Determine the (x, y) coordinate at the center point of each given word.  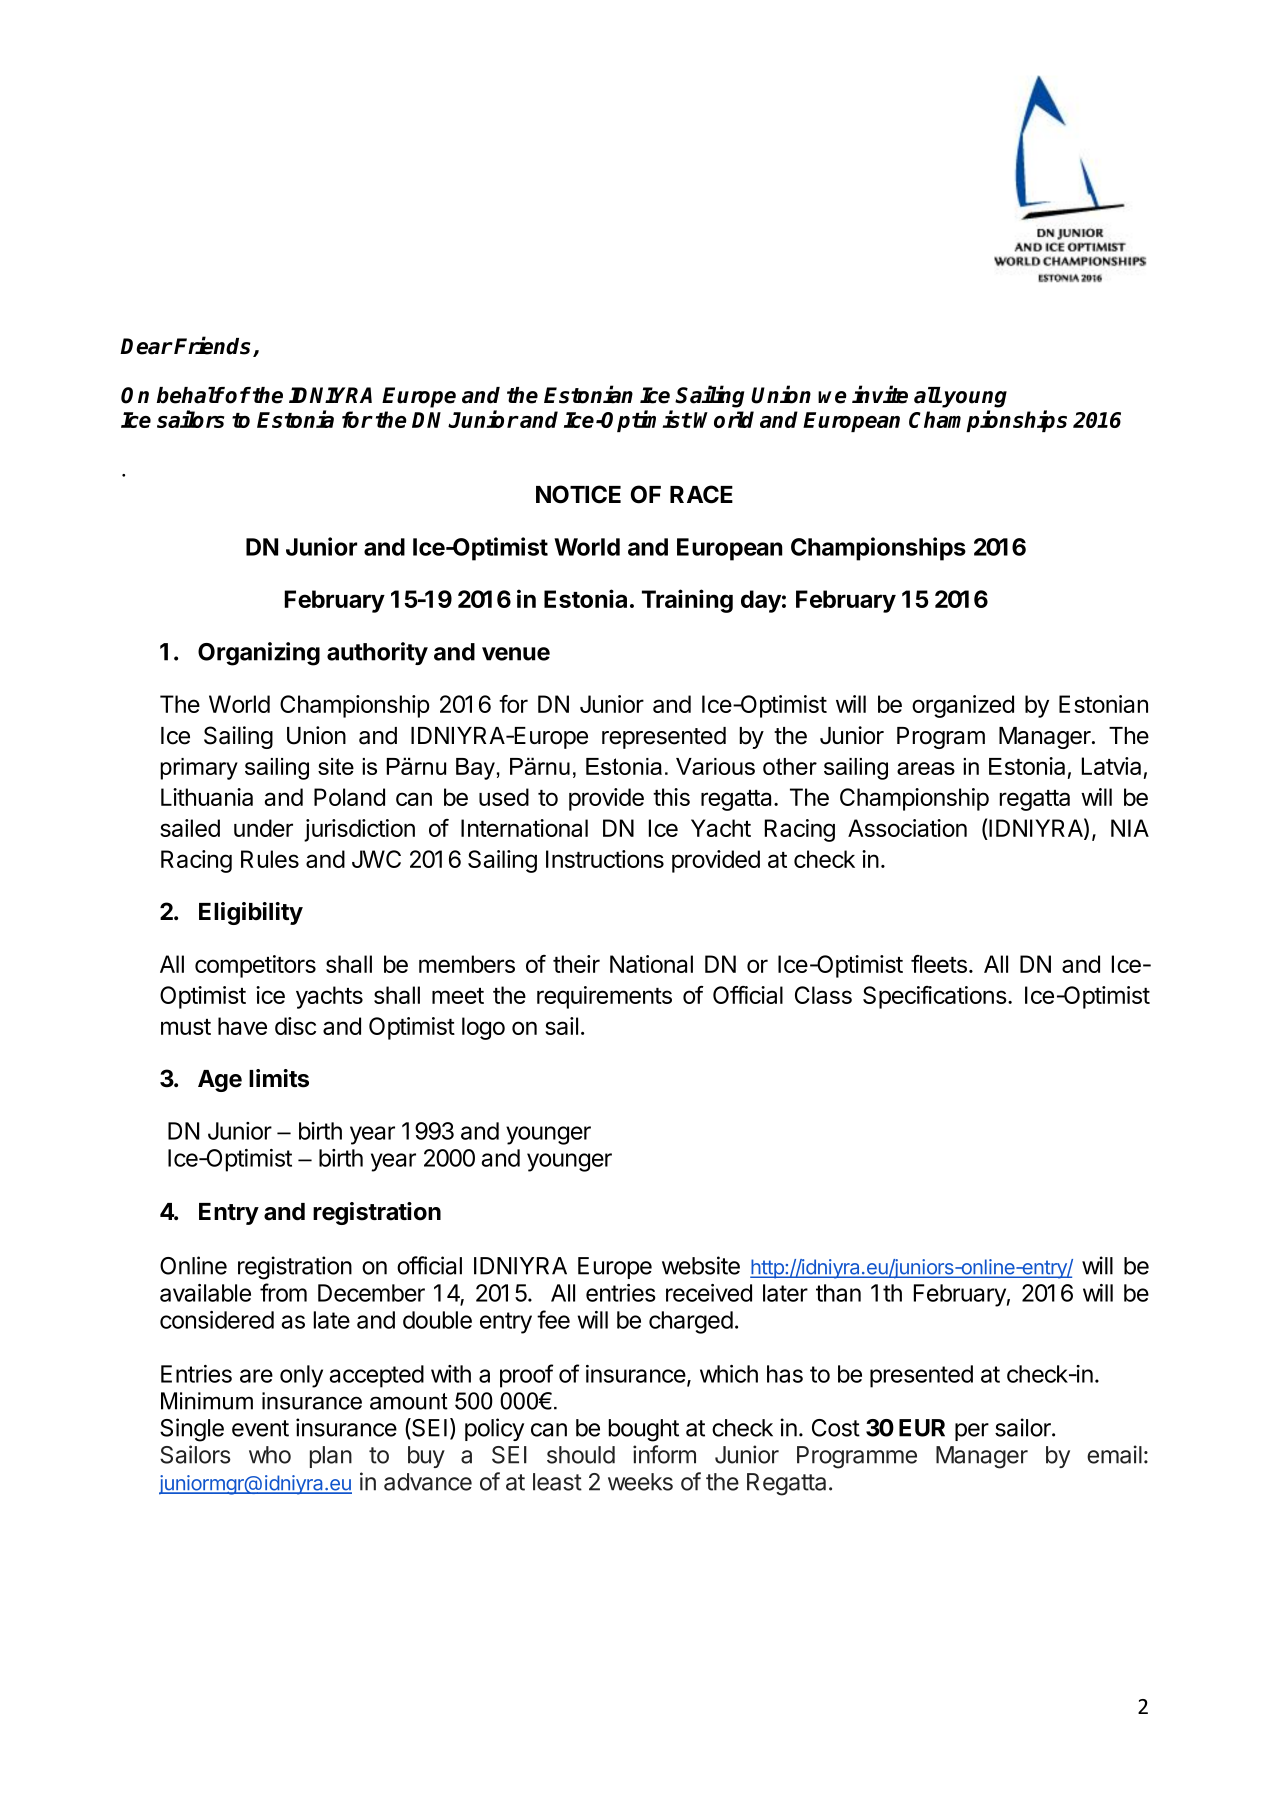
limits (279, 1078)
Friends (214, 346)
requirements (604, 997)
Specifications (935, 997)
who (270, 1455)
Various (715, 766)
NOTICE (578, 494)
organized (963, 706)
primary (199, 769)
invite (880, 394)
